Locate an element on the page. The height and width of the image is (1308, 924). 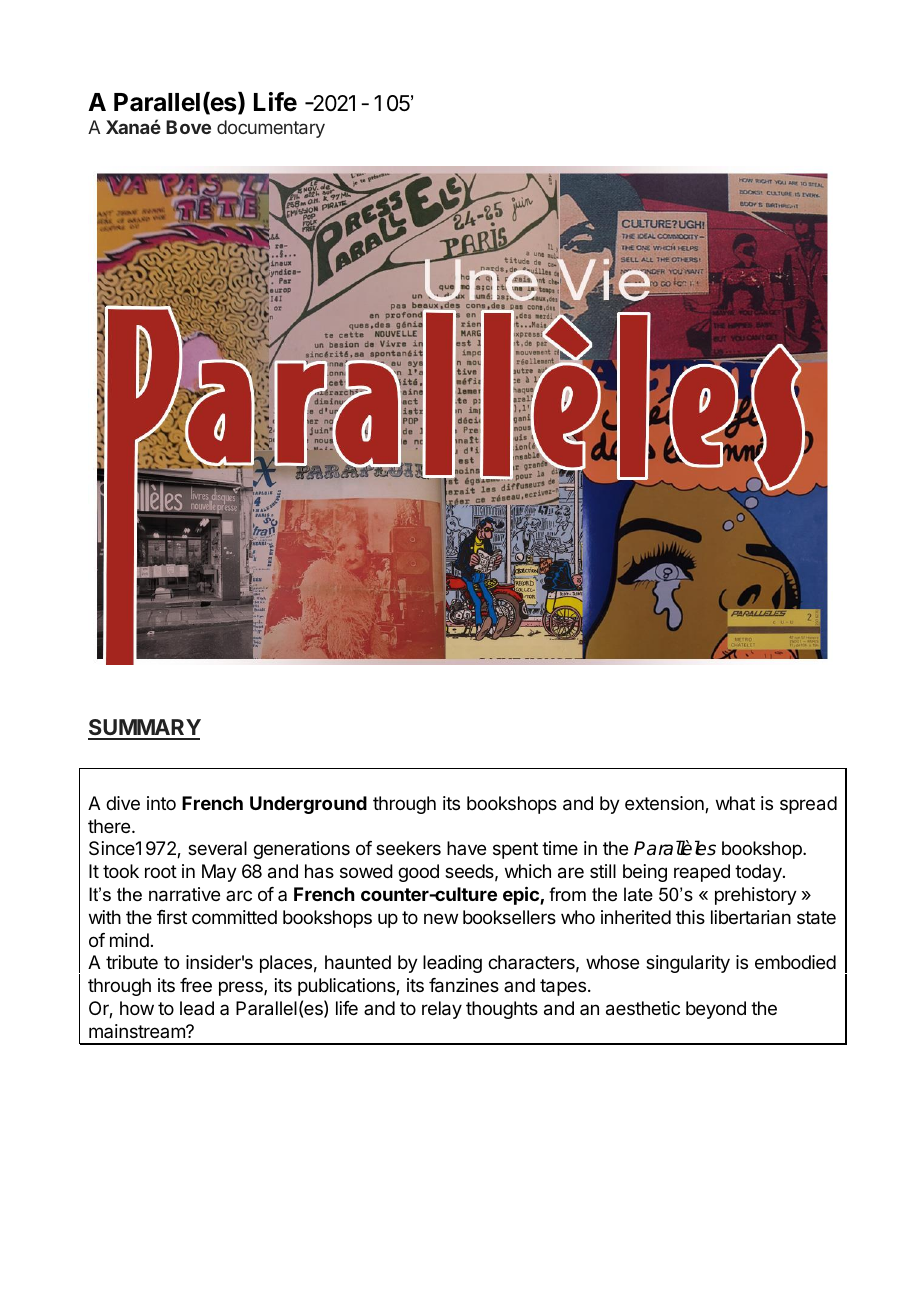
relay is located at coordinates (442, 1010).
